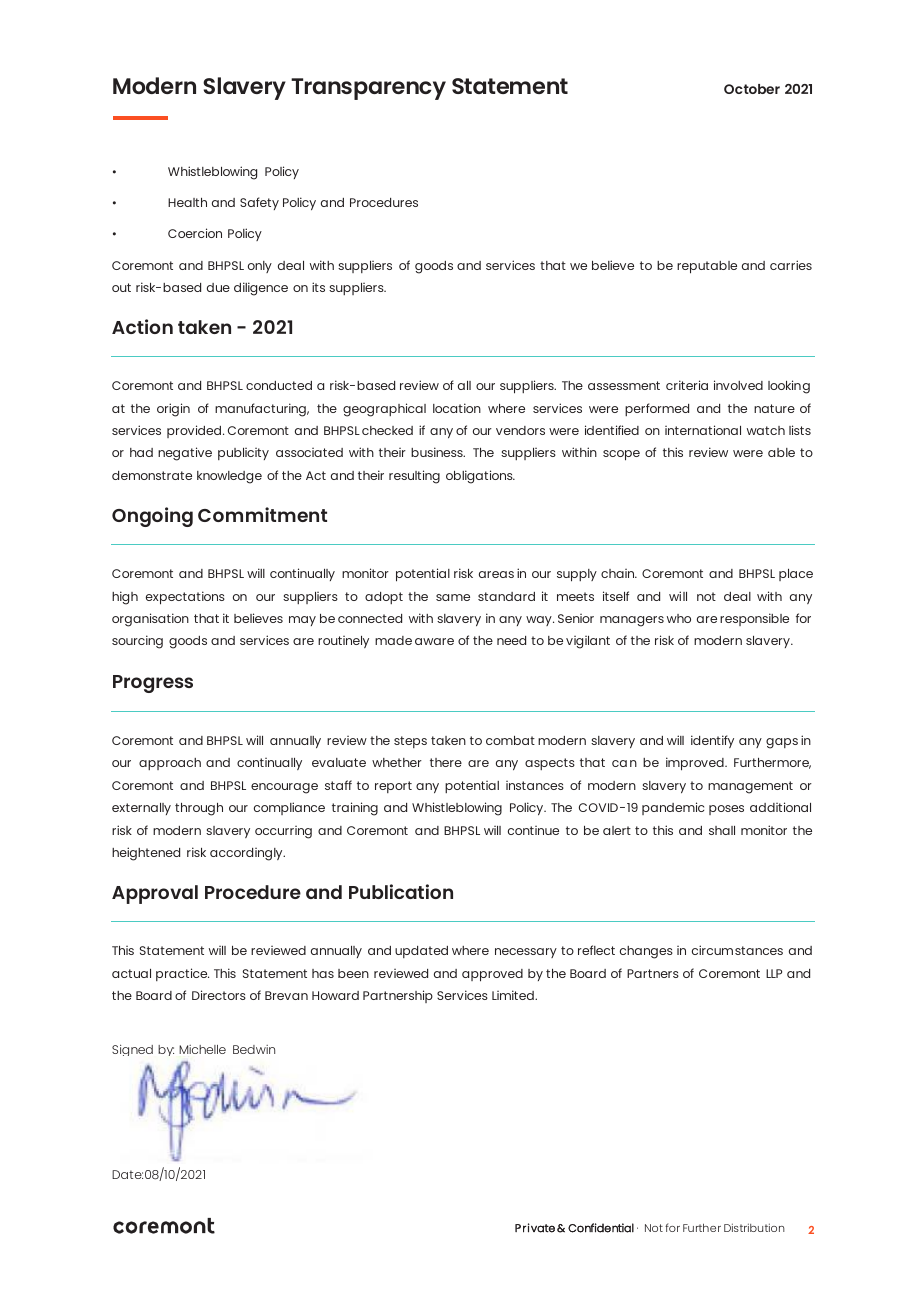 This image has height=1308, width=924. Describe the element at coordinates (752, 89) in the image. I see `October` at that location.
